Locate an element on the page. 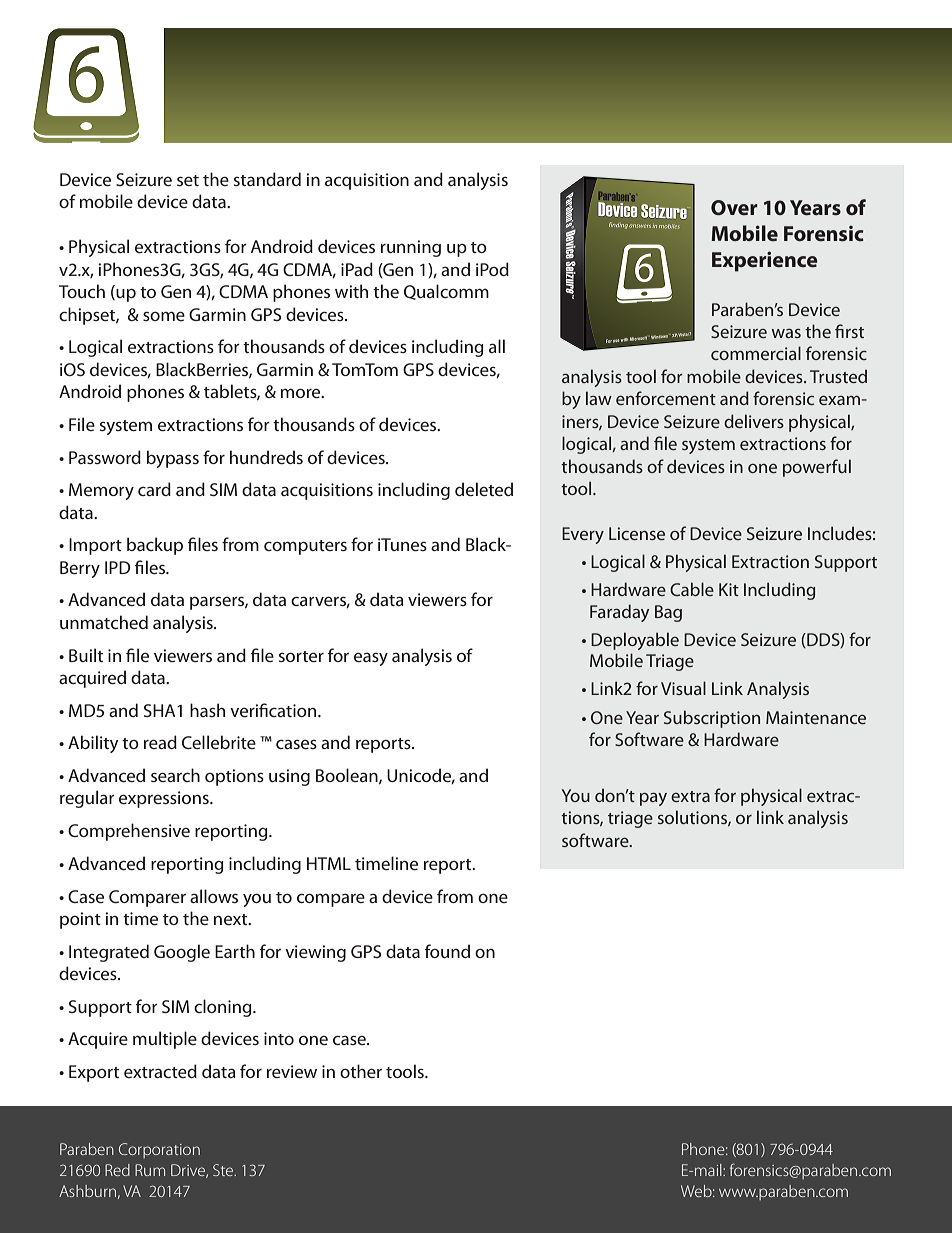 This image has height=1233, width=952. running is located at coordinates (411, 248).
